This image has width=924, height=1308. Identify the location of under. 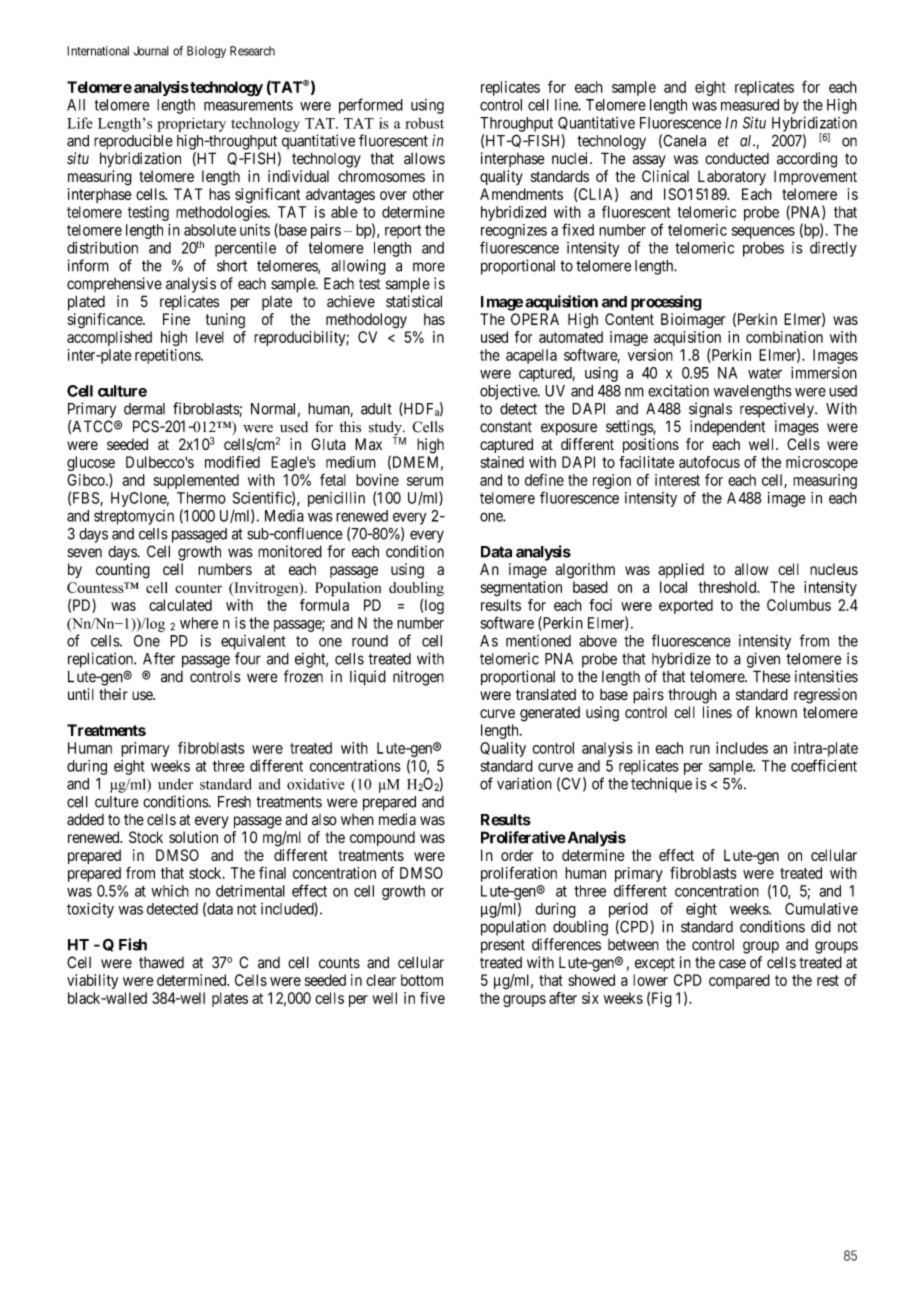
(175, 784).
